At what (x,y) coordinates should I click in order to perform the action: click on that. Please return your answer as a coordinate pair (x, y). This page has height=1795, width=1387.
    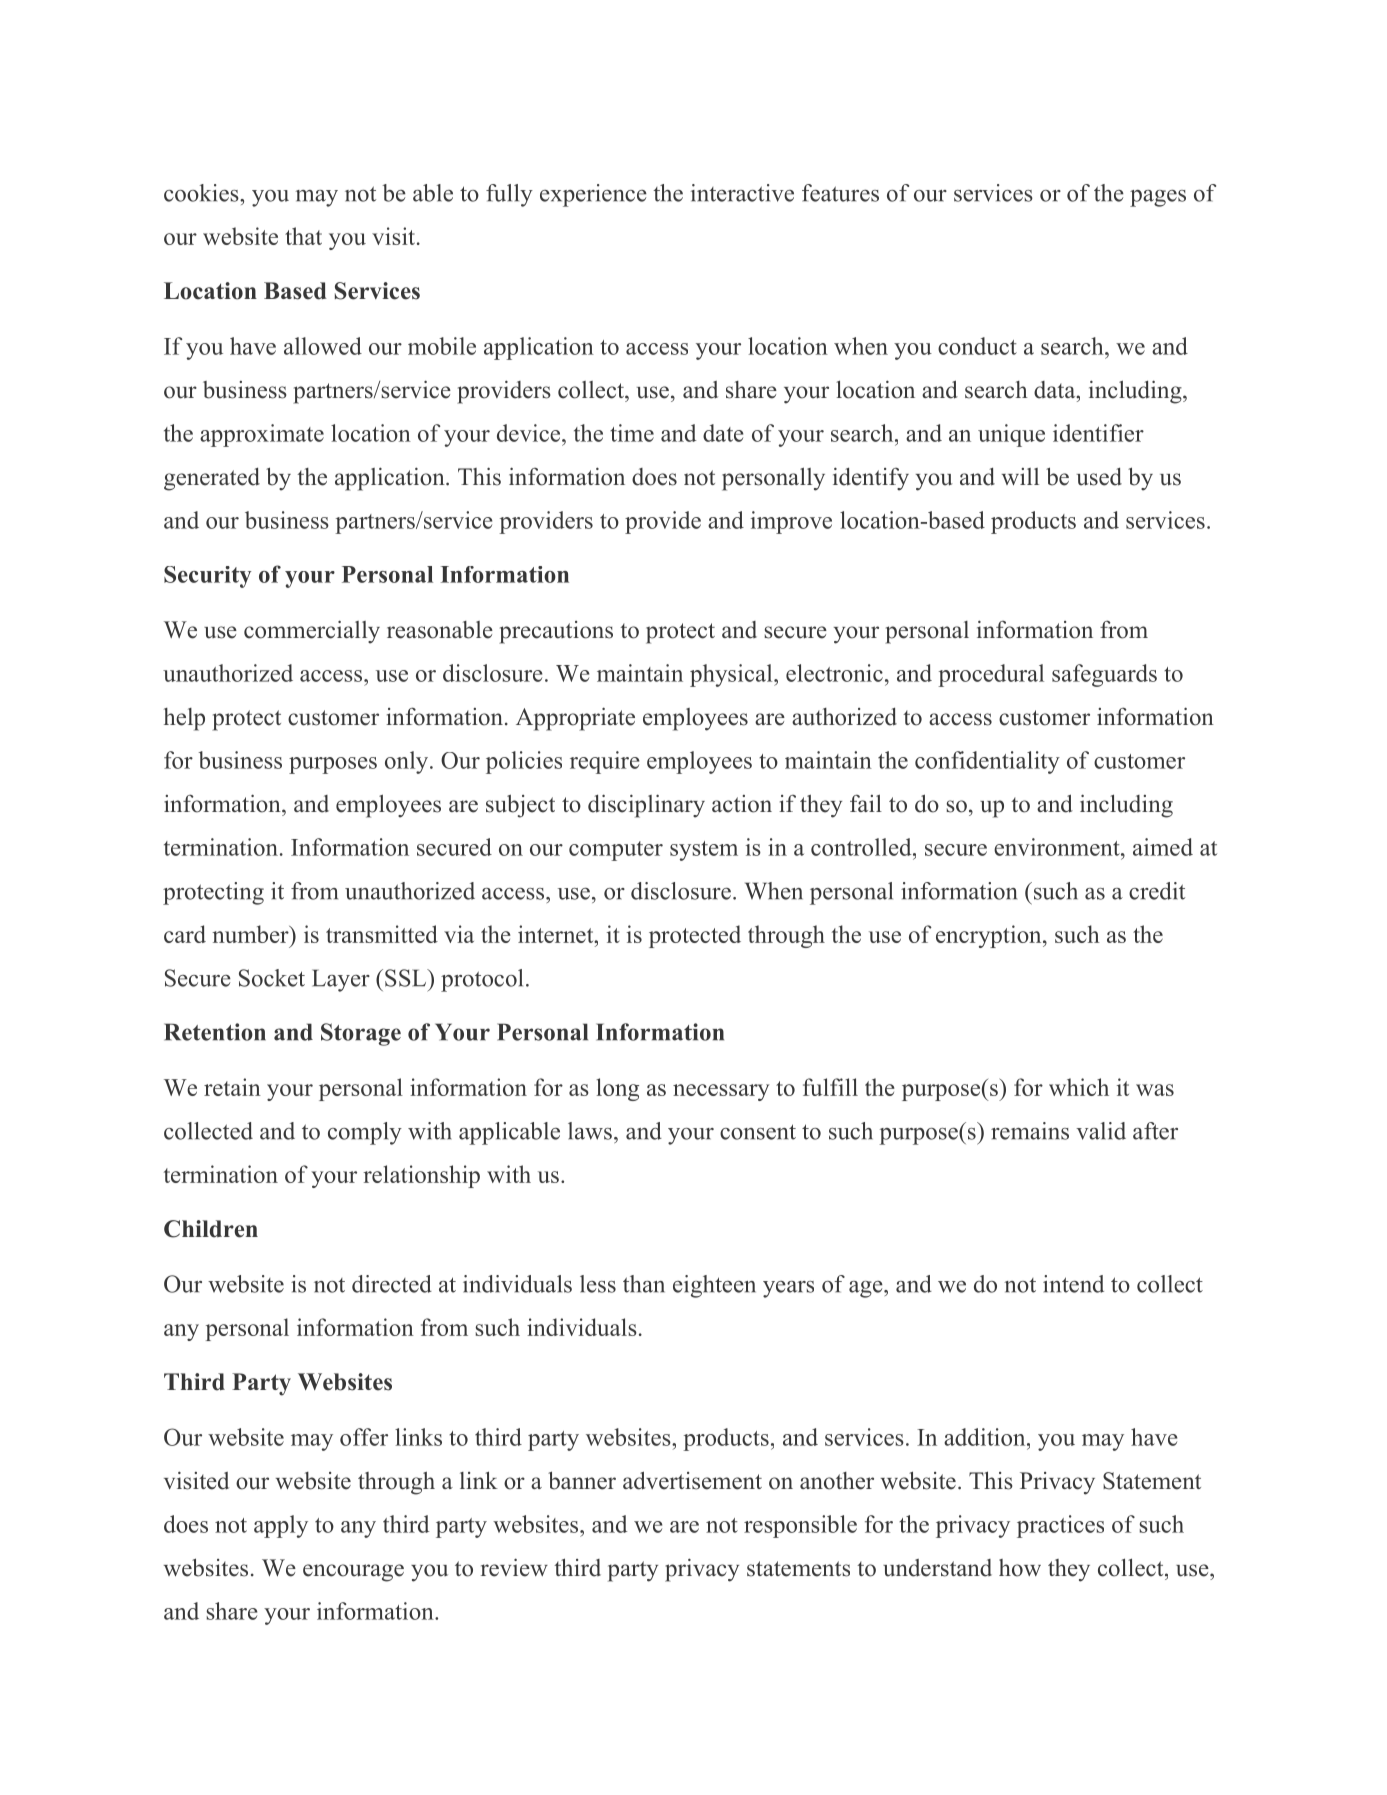
    Looking at the image, I should click on (303, 236).
